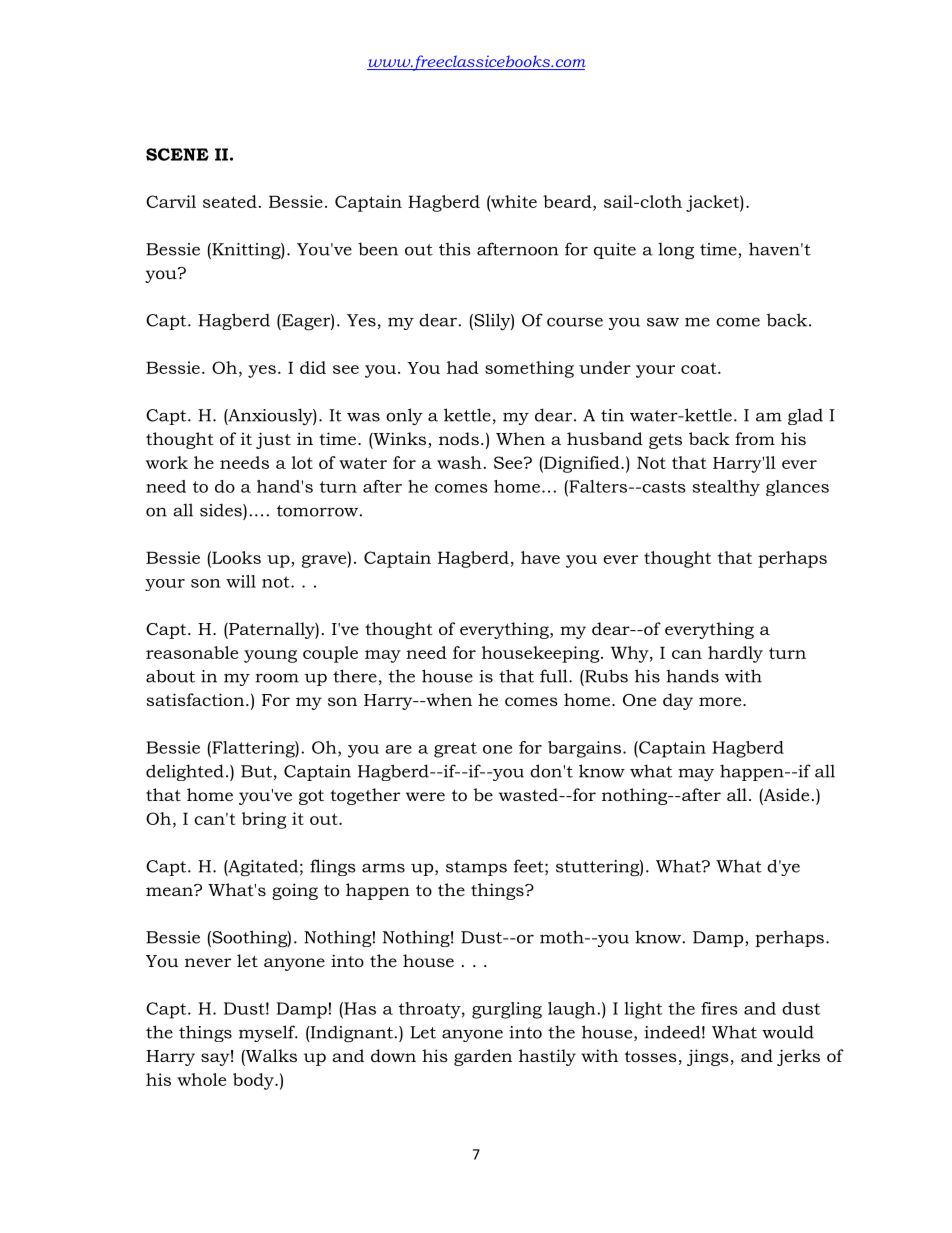 The height and width of the screenshot is (1233, 952). What do you see at coordinates (268, 1033) in the screenshot?
I see `myself` at bounding box center [268, 1033].
